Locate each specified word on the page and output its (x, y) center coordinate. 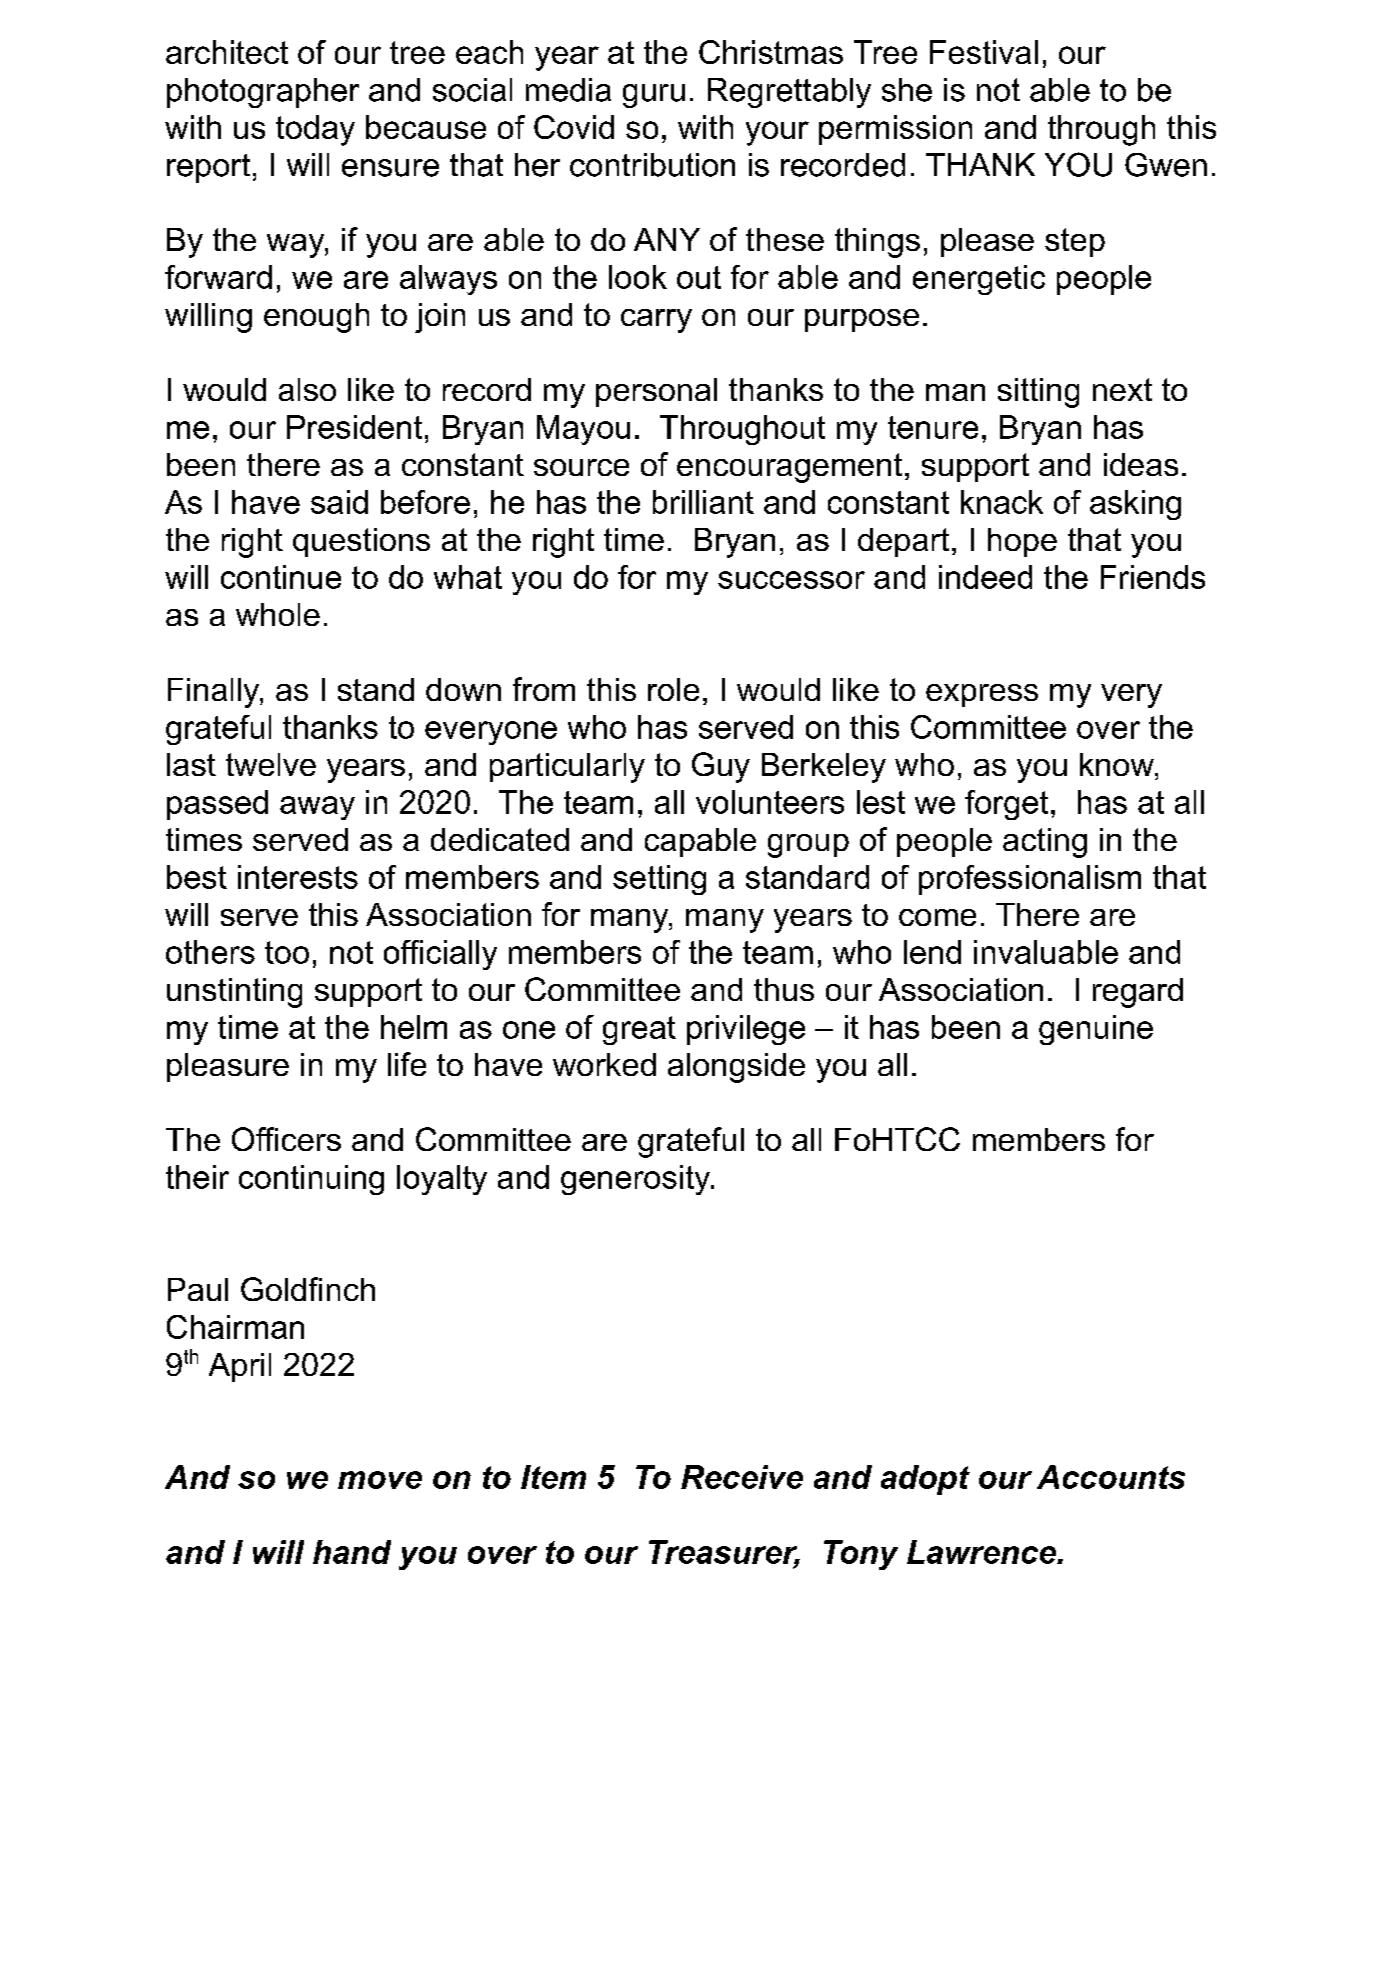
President (354, 427)
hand (352, 1552)
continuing (311, 1180)
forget (1006, 805)
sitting (1038, 393)
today (315, 130)
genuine (1096, 1030)
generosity (637, 1180)
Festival (984, 52)
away (317, 808)
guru (654, 96)
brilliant (703, 502)
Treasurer (724, 1553)
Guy (721, 767)
